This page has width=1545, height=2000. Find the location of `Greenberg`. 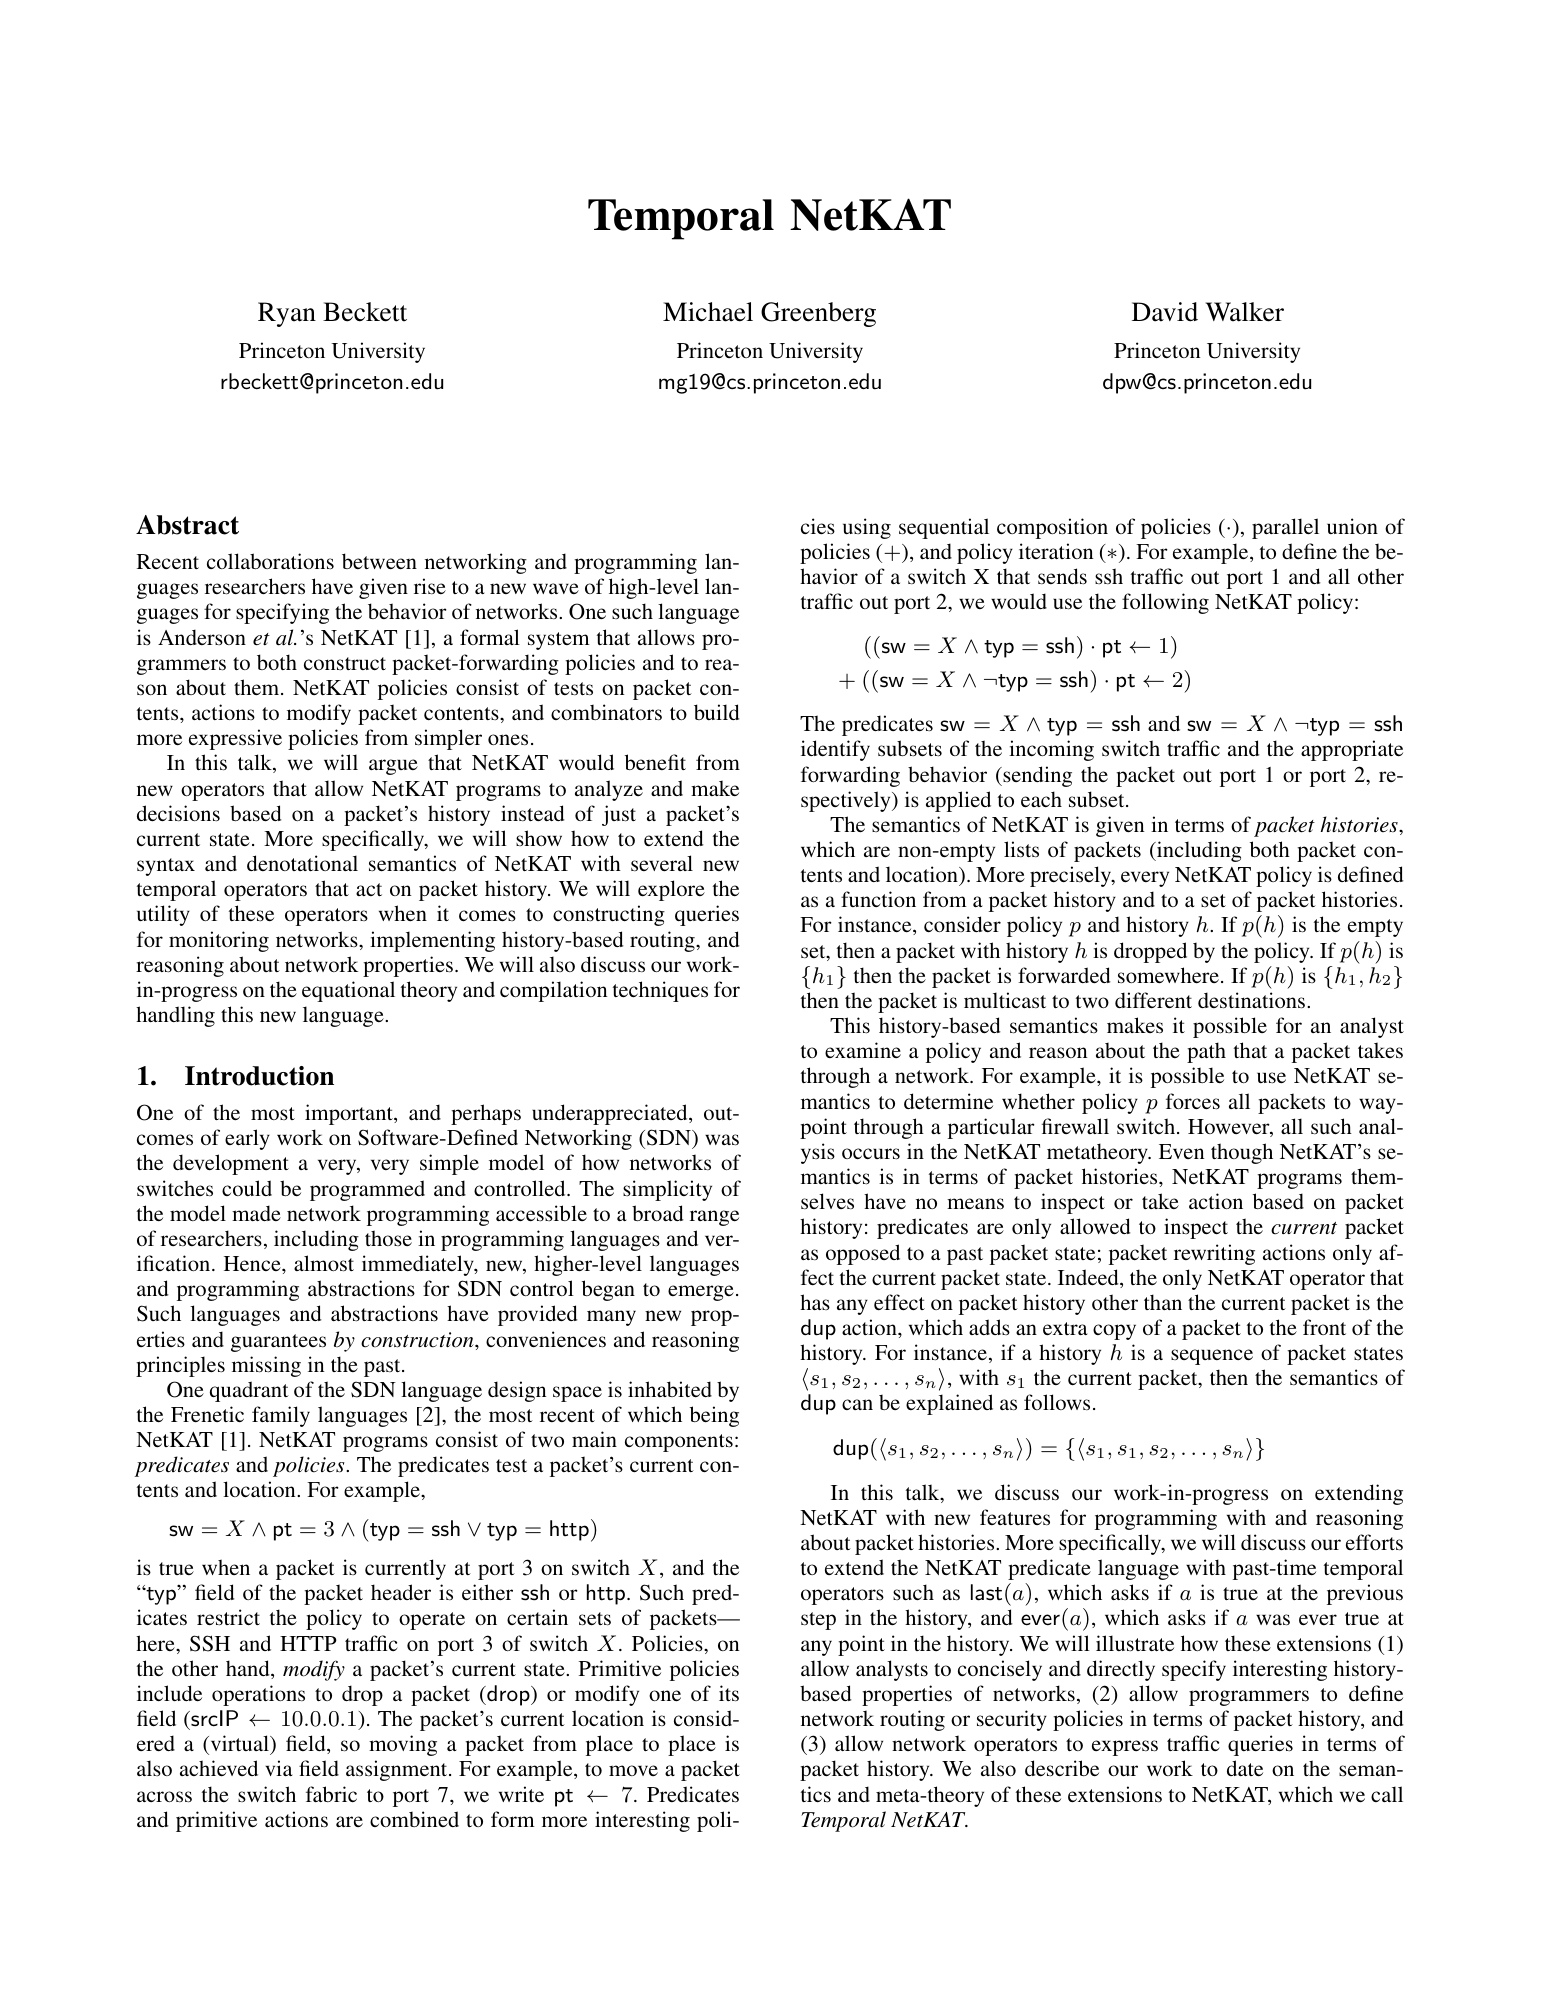

Greenberg is located at coordinates (818, 314).
